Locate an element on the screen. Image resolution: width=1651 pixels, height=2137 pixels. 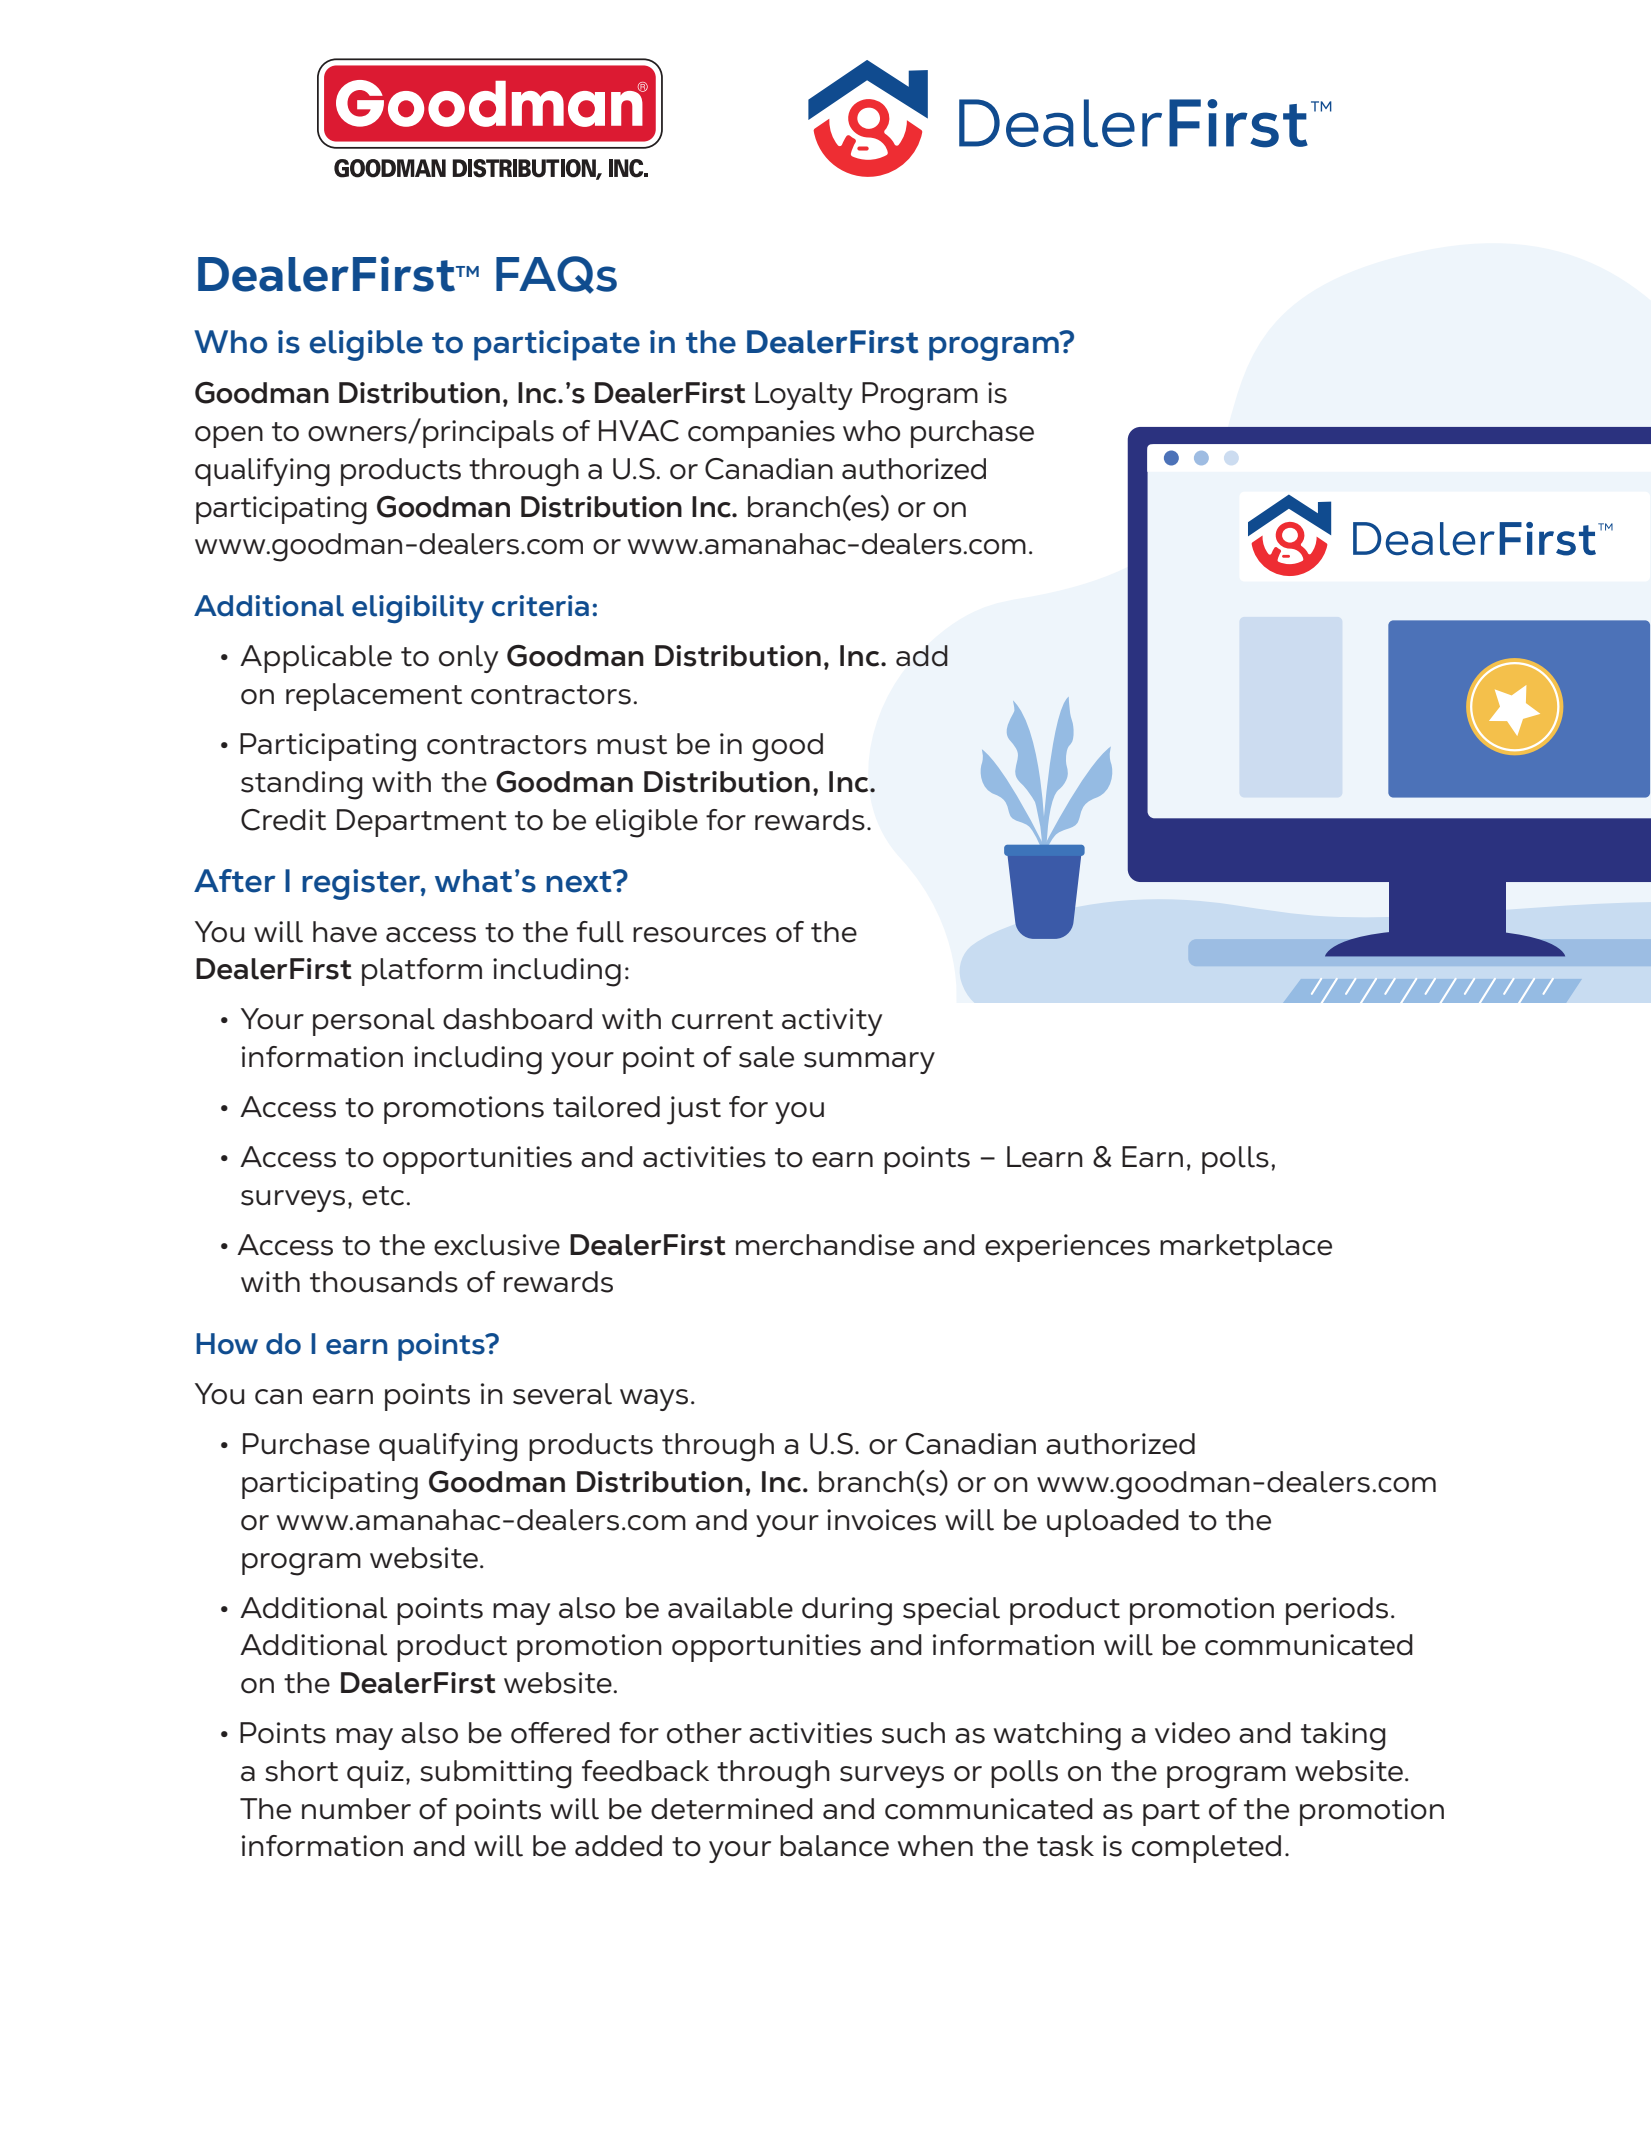
etc is located at coordinates (383, 1196).
